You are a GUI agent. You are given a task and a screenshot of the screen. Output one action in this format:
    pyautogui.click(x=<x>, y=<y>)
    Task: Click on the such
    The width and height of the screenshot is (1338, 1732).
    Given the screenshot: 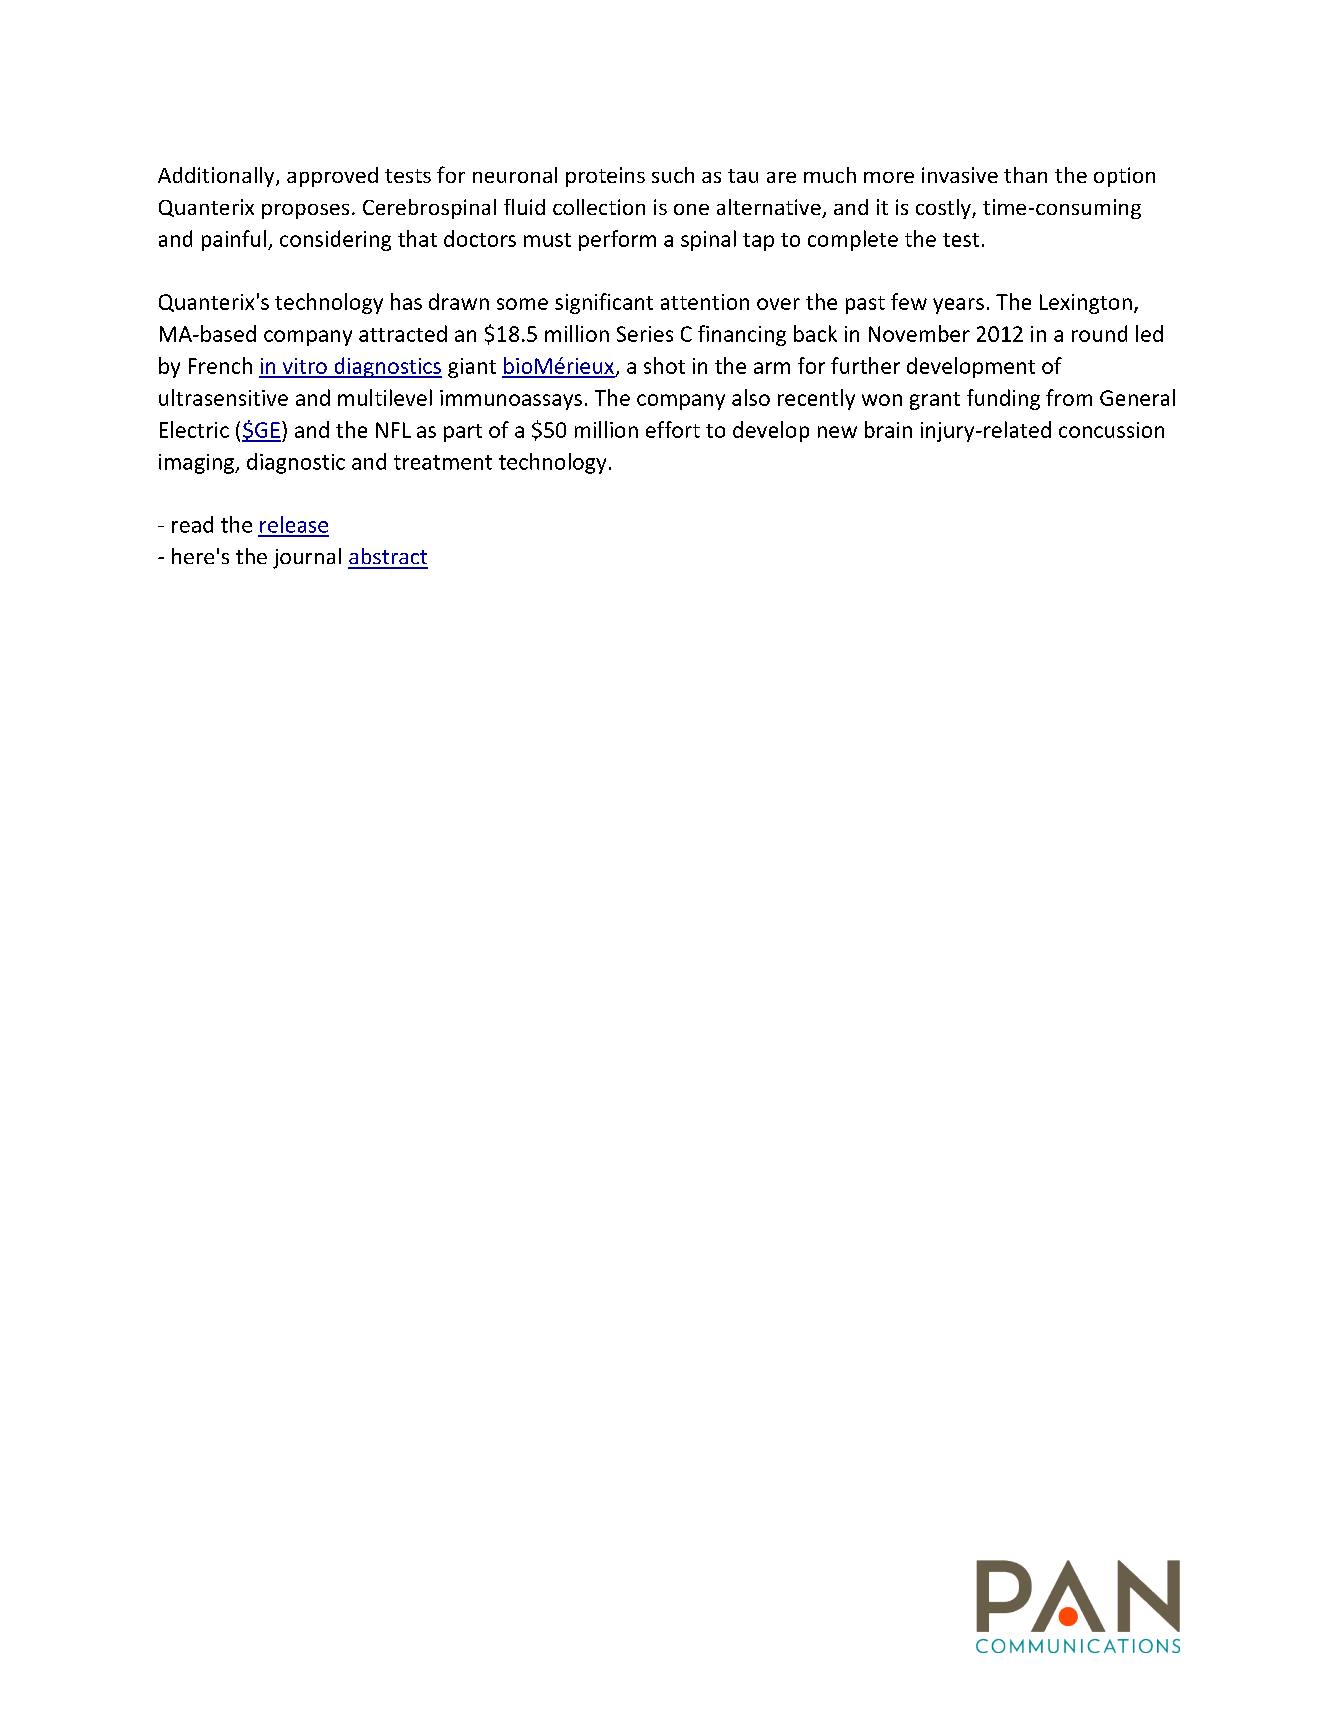 What is the action you would take?
    pyautogui.click(x=673, y=175)
